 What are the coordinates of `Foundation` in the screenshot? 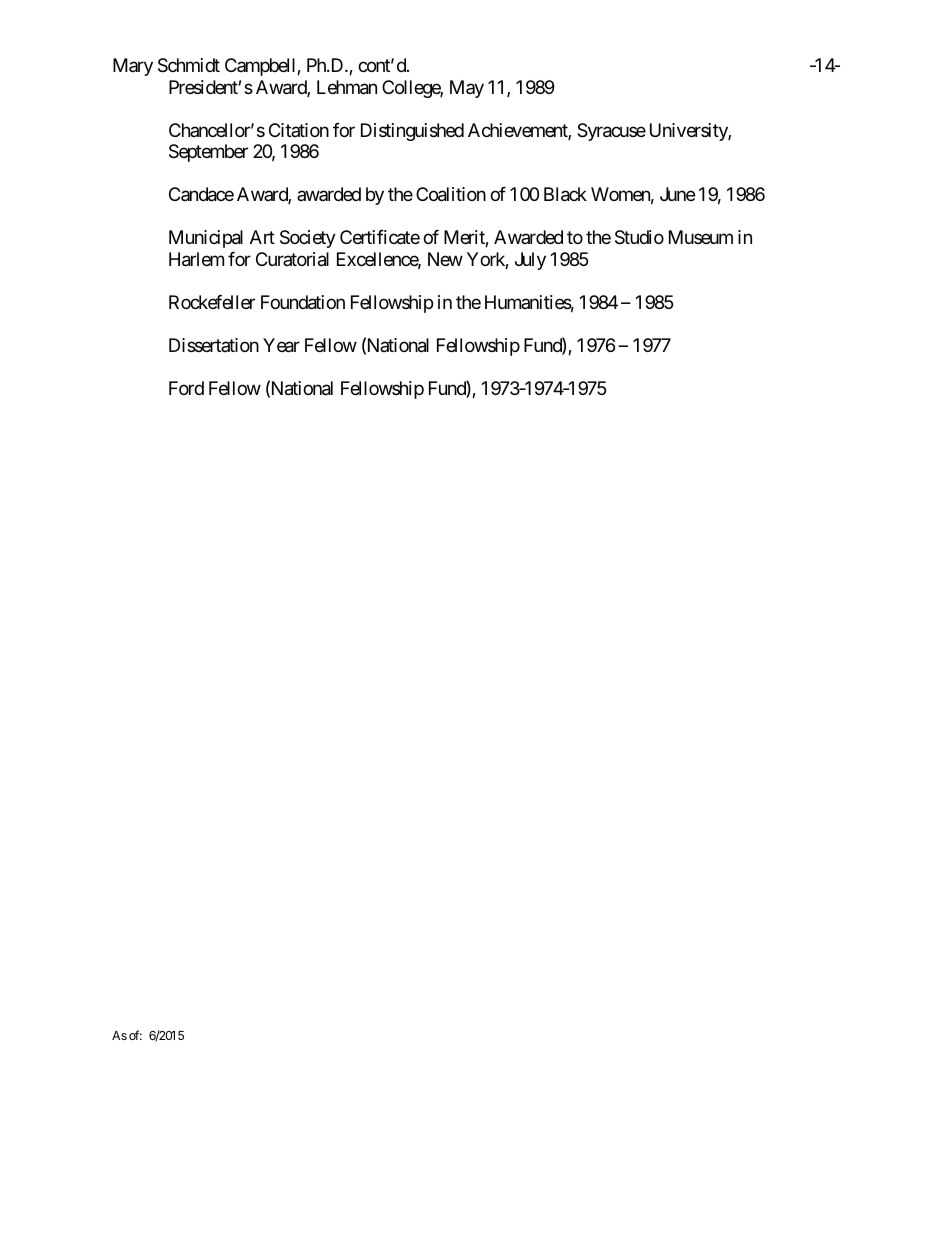 It's located at (303, 302).
